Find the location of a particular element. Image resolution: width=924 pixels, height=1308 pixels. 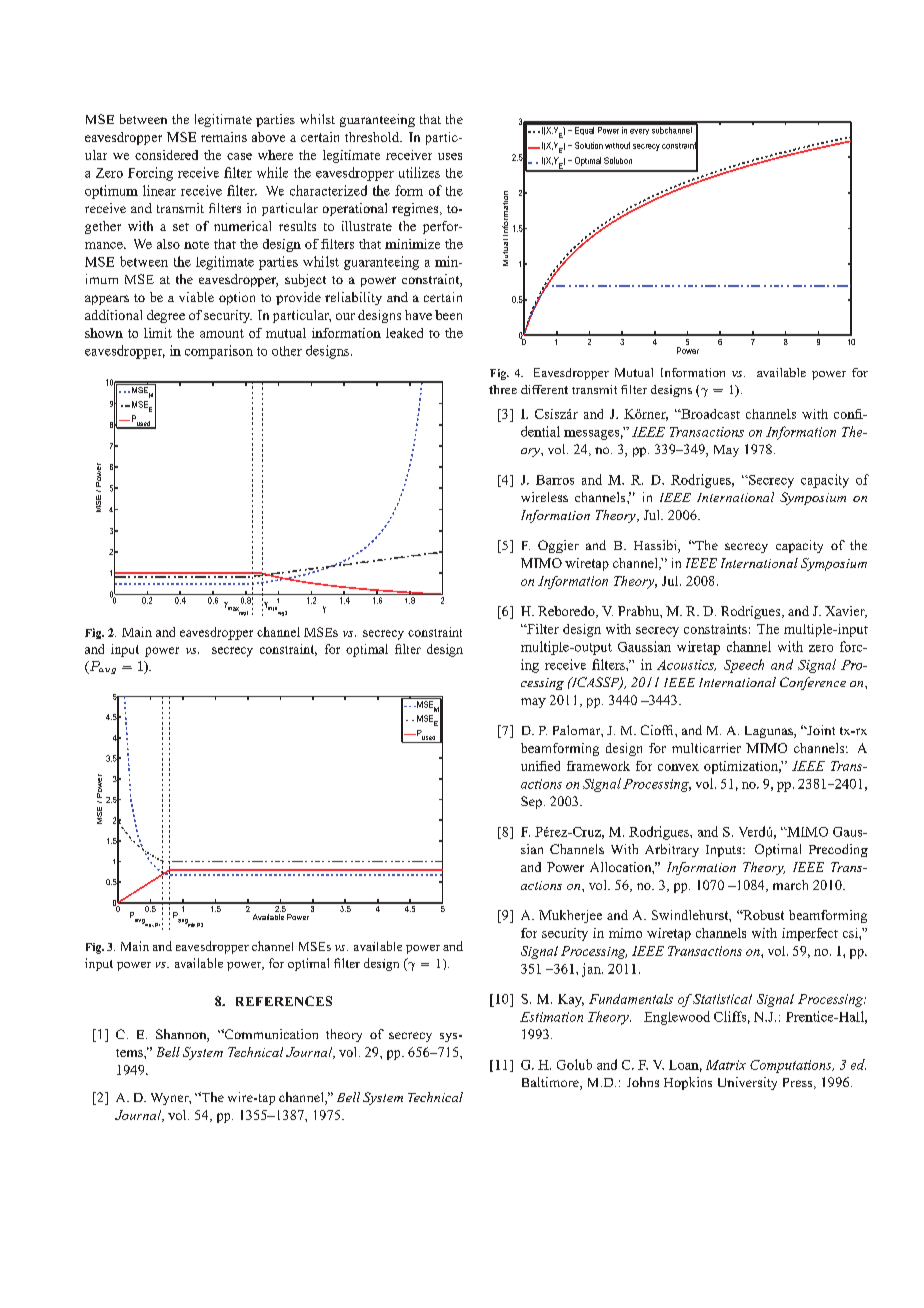

uses is located at coordinates (450, 156).
